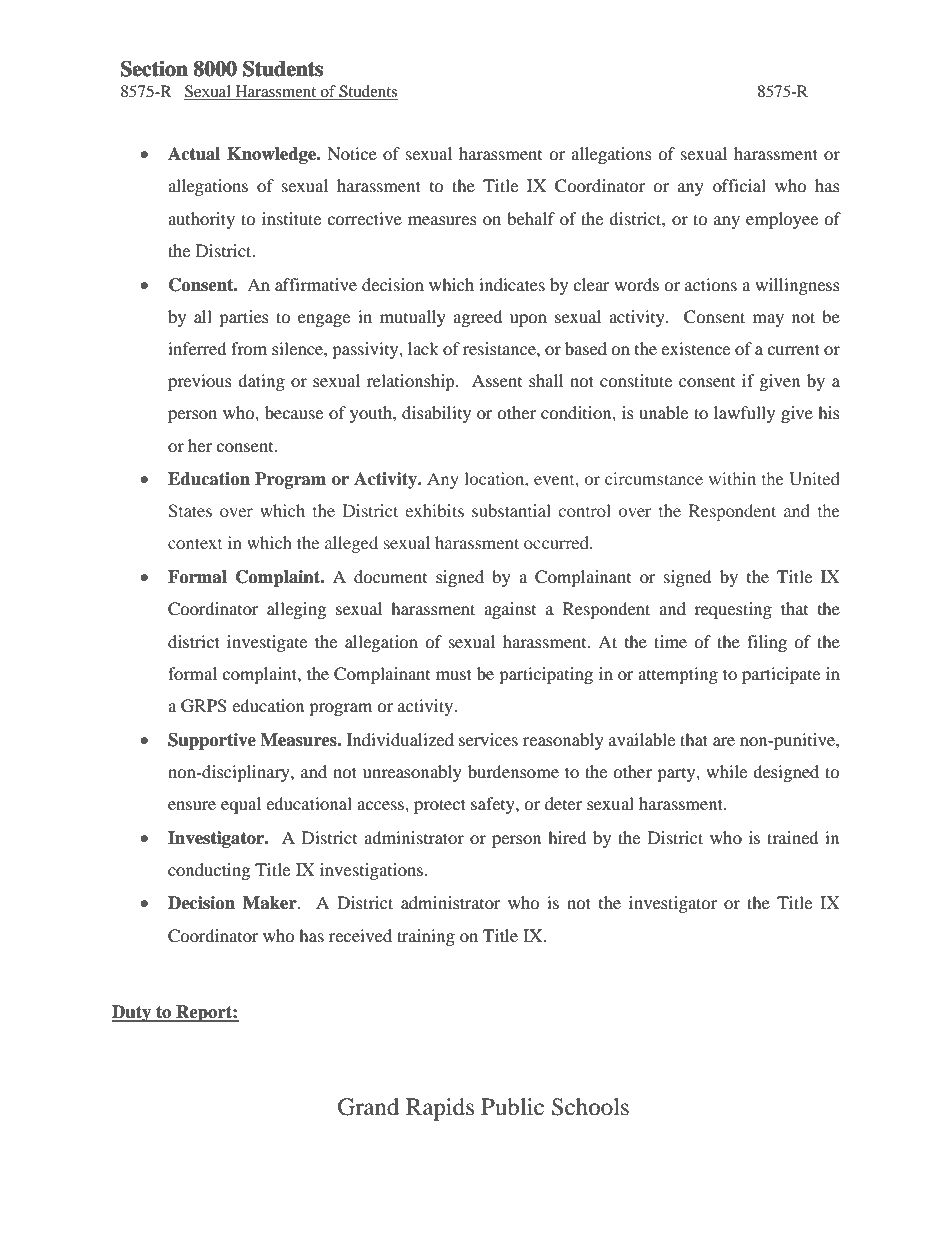 The width and height of the screenshot is (952, 1233). Describe the element at coordinates (590, 1107) in the screenshot. I see `Schools` at that location.
